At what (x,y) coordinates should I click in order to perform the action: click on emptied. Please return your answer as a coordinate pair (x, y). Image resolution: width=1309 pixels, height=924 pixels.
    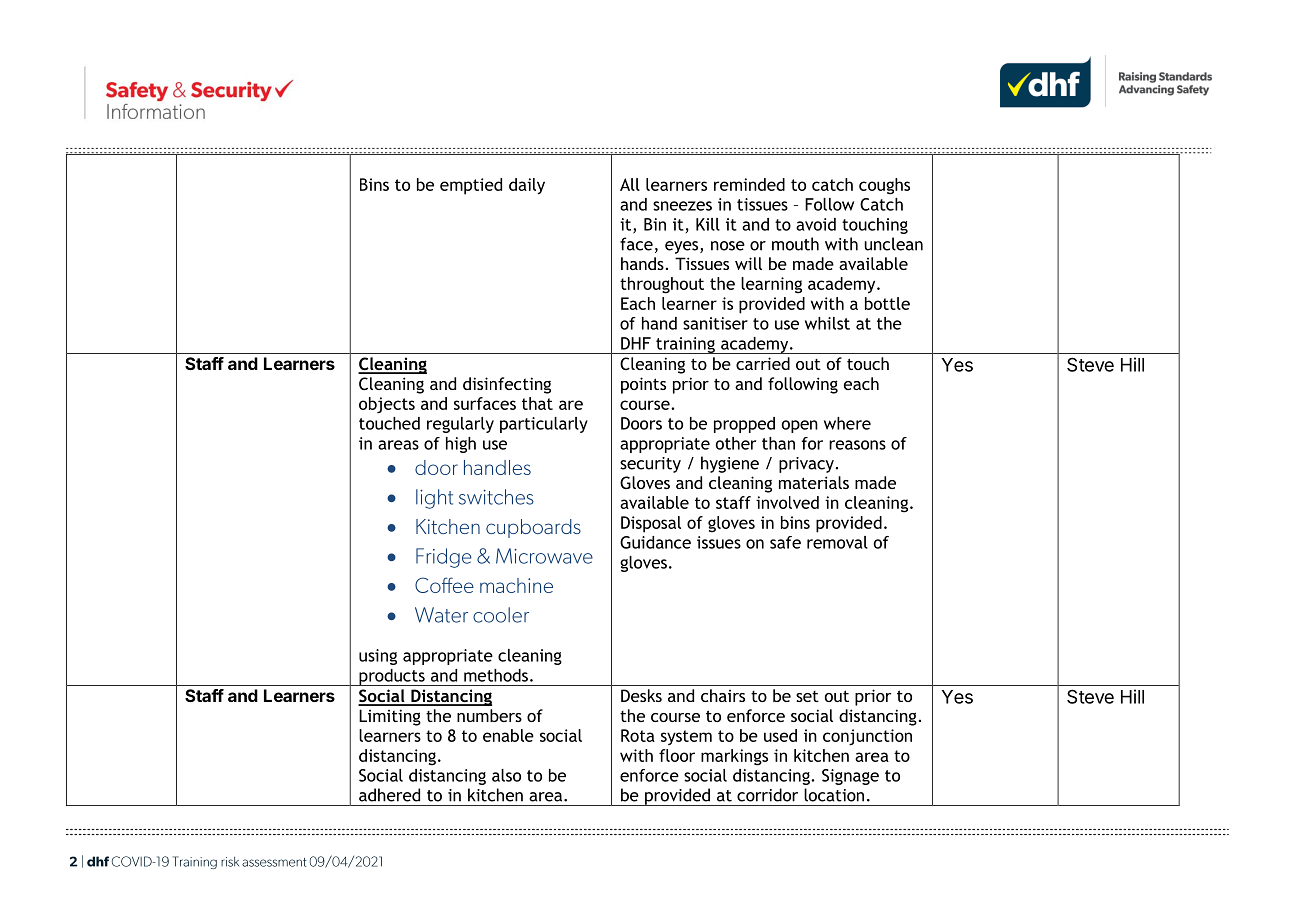
    Looking at the image, I should click on (471, 186).
